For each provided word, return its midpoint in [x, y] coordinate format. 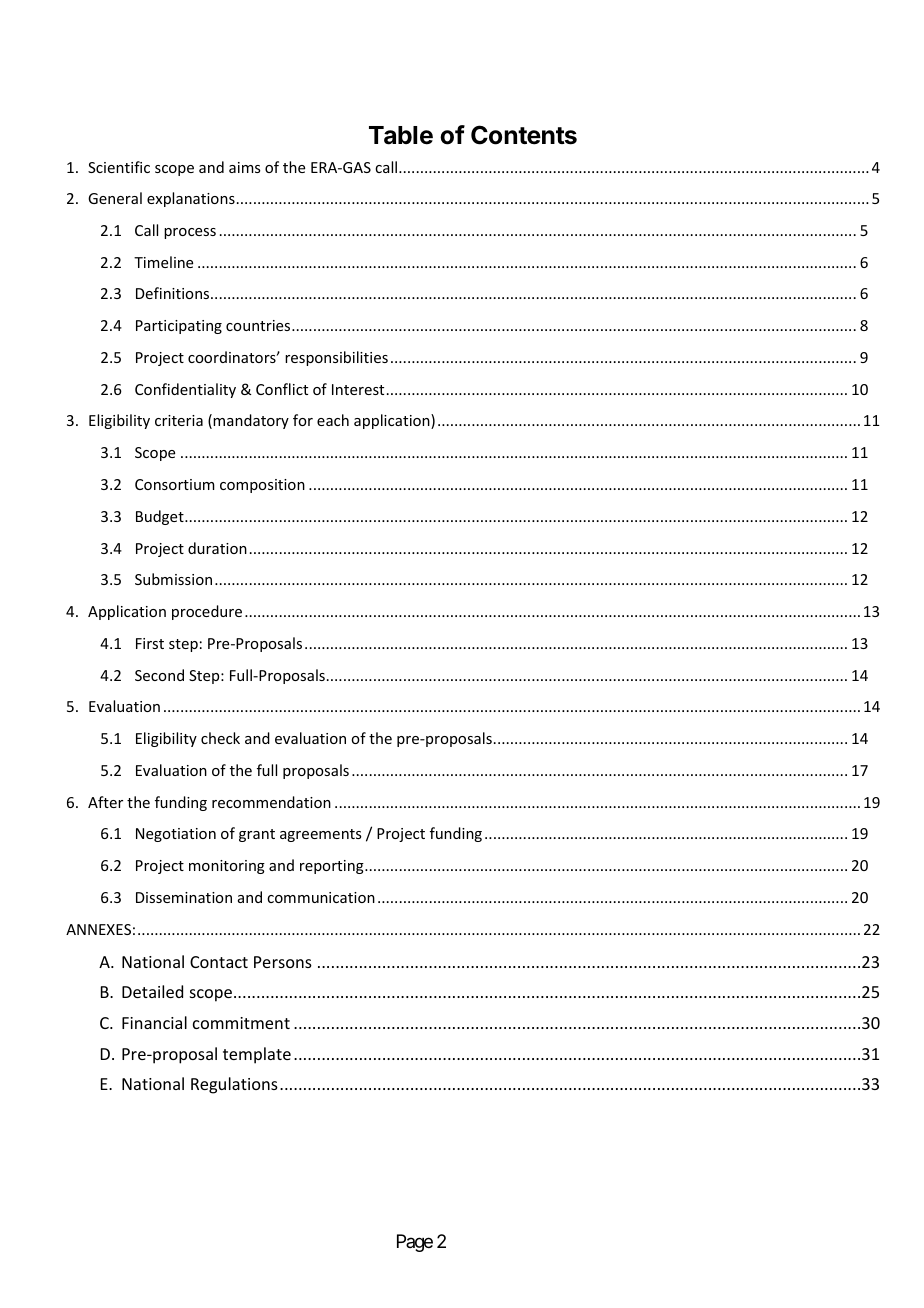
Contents [524, 135]
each [333, 420]
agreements [320, 835]
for [303, 420]
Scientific [119, 167]
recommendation [271, 802]
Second [159, 675]
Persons [283, 962]
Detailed [152, 991]
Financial [154, 1022]
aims [244, 167]
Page [415, 1243]
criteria [179, 420]
